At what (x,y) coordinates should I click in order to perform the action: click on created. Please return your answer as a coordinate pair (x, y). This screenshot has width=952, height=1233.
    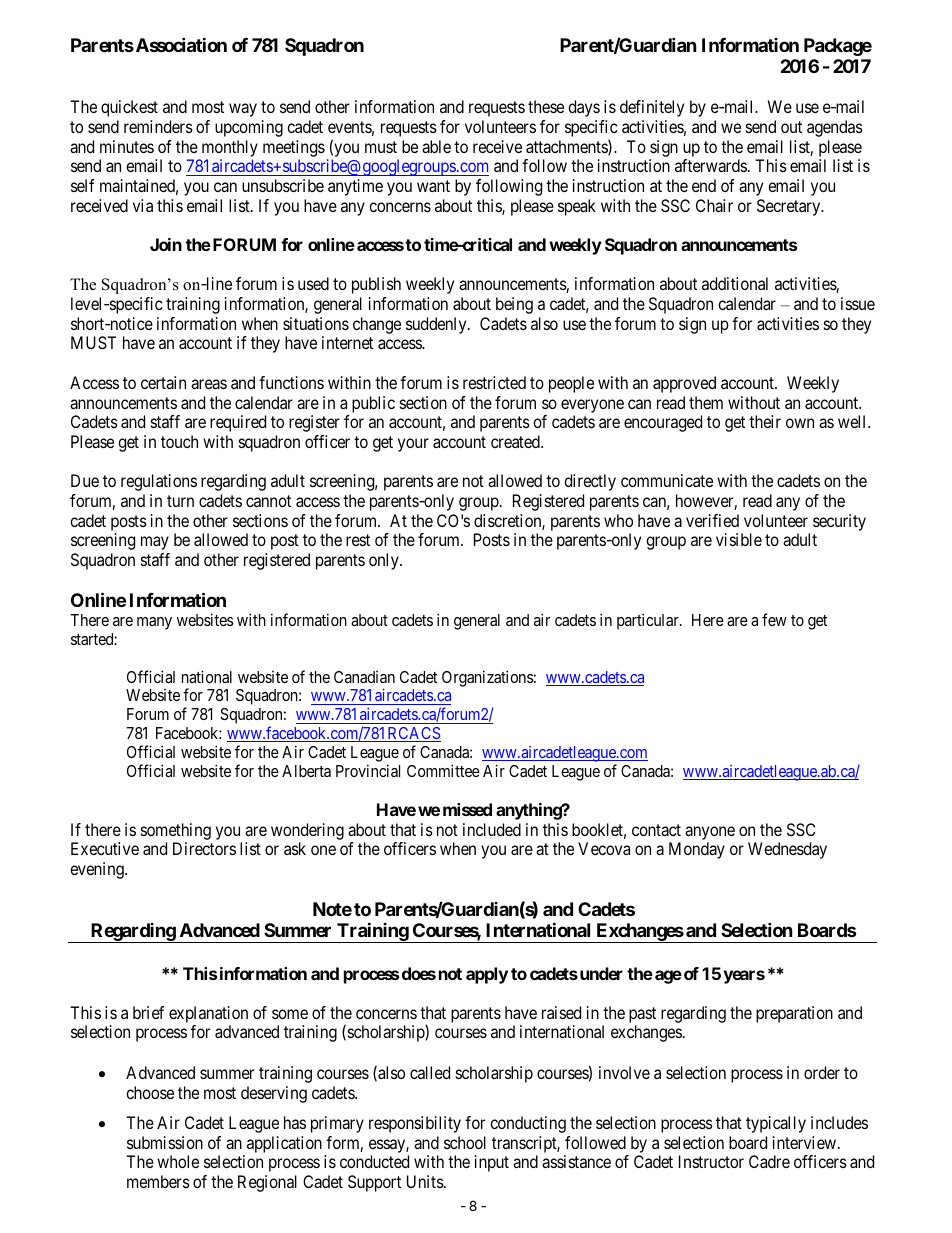
    Looking at the image, I should click on (516, 441).
